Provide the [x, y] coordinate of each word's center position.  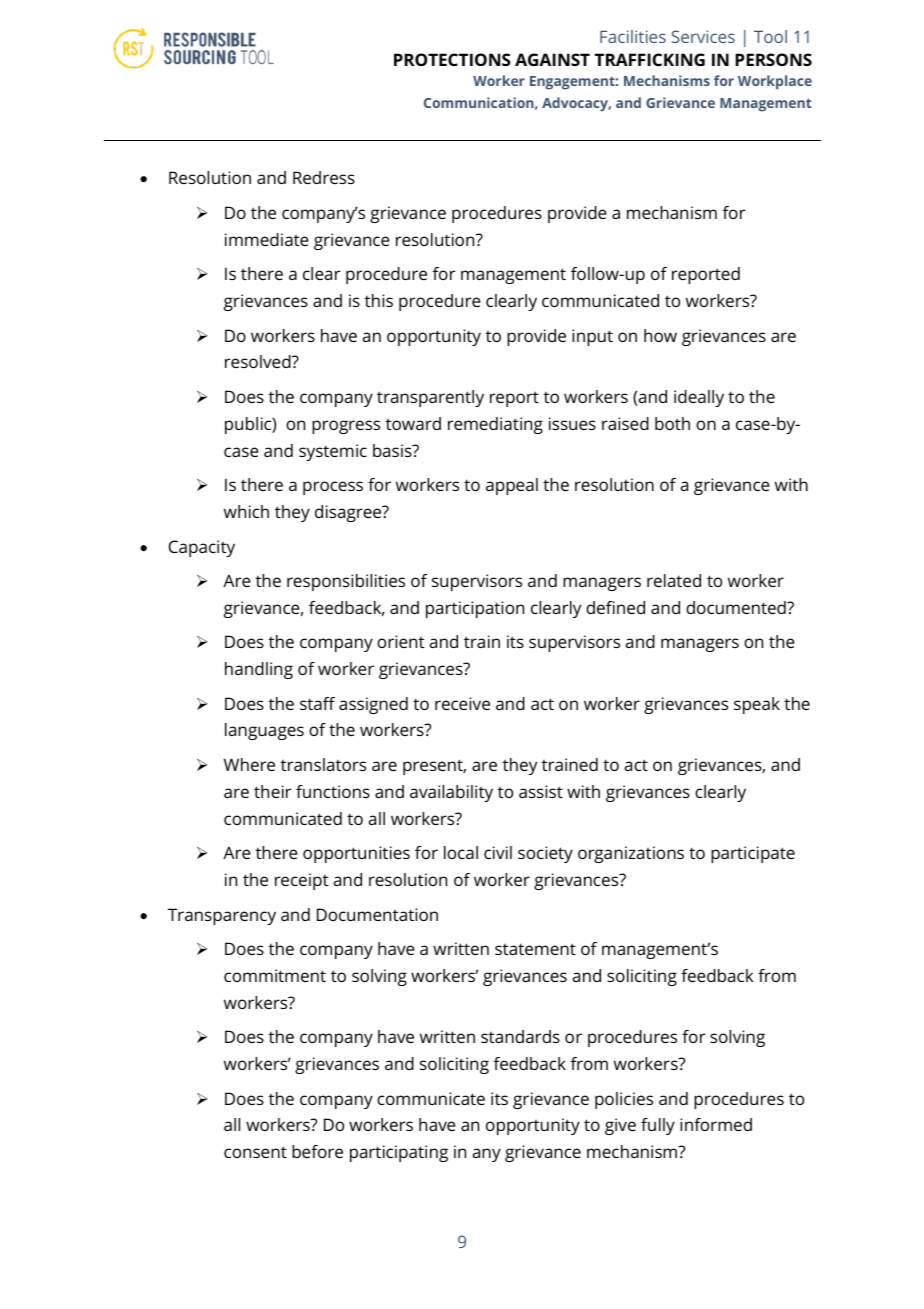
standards [520, 1036]
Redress [324, 177]
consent [255, 1152]
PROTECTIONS [452, 59]
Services [703, 36]
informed [716, 1124]
